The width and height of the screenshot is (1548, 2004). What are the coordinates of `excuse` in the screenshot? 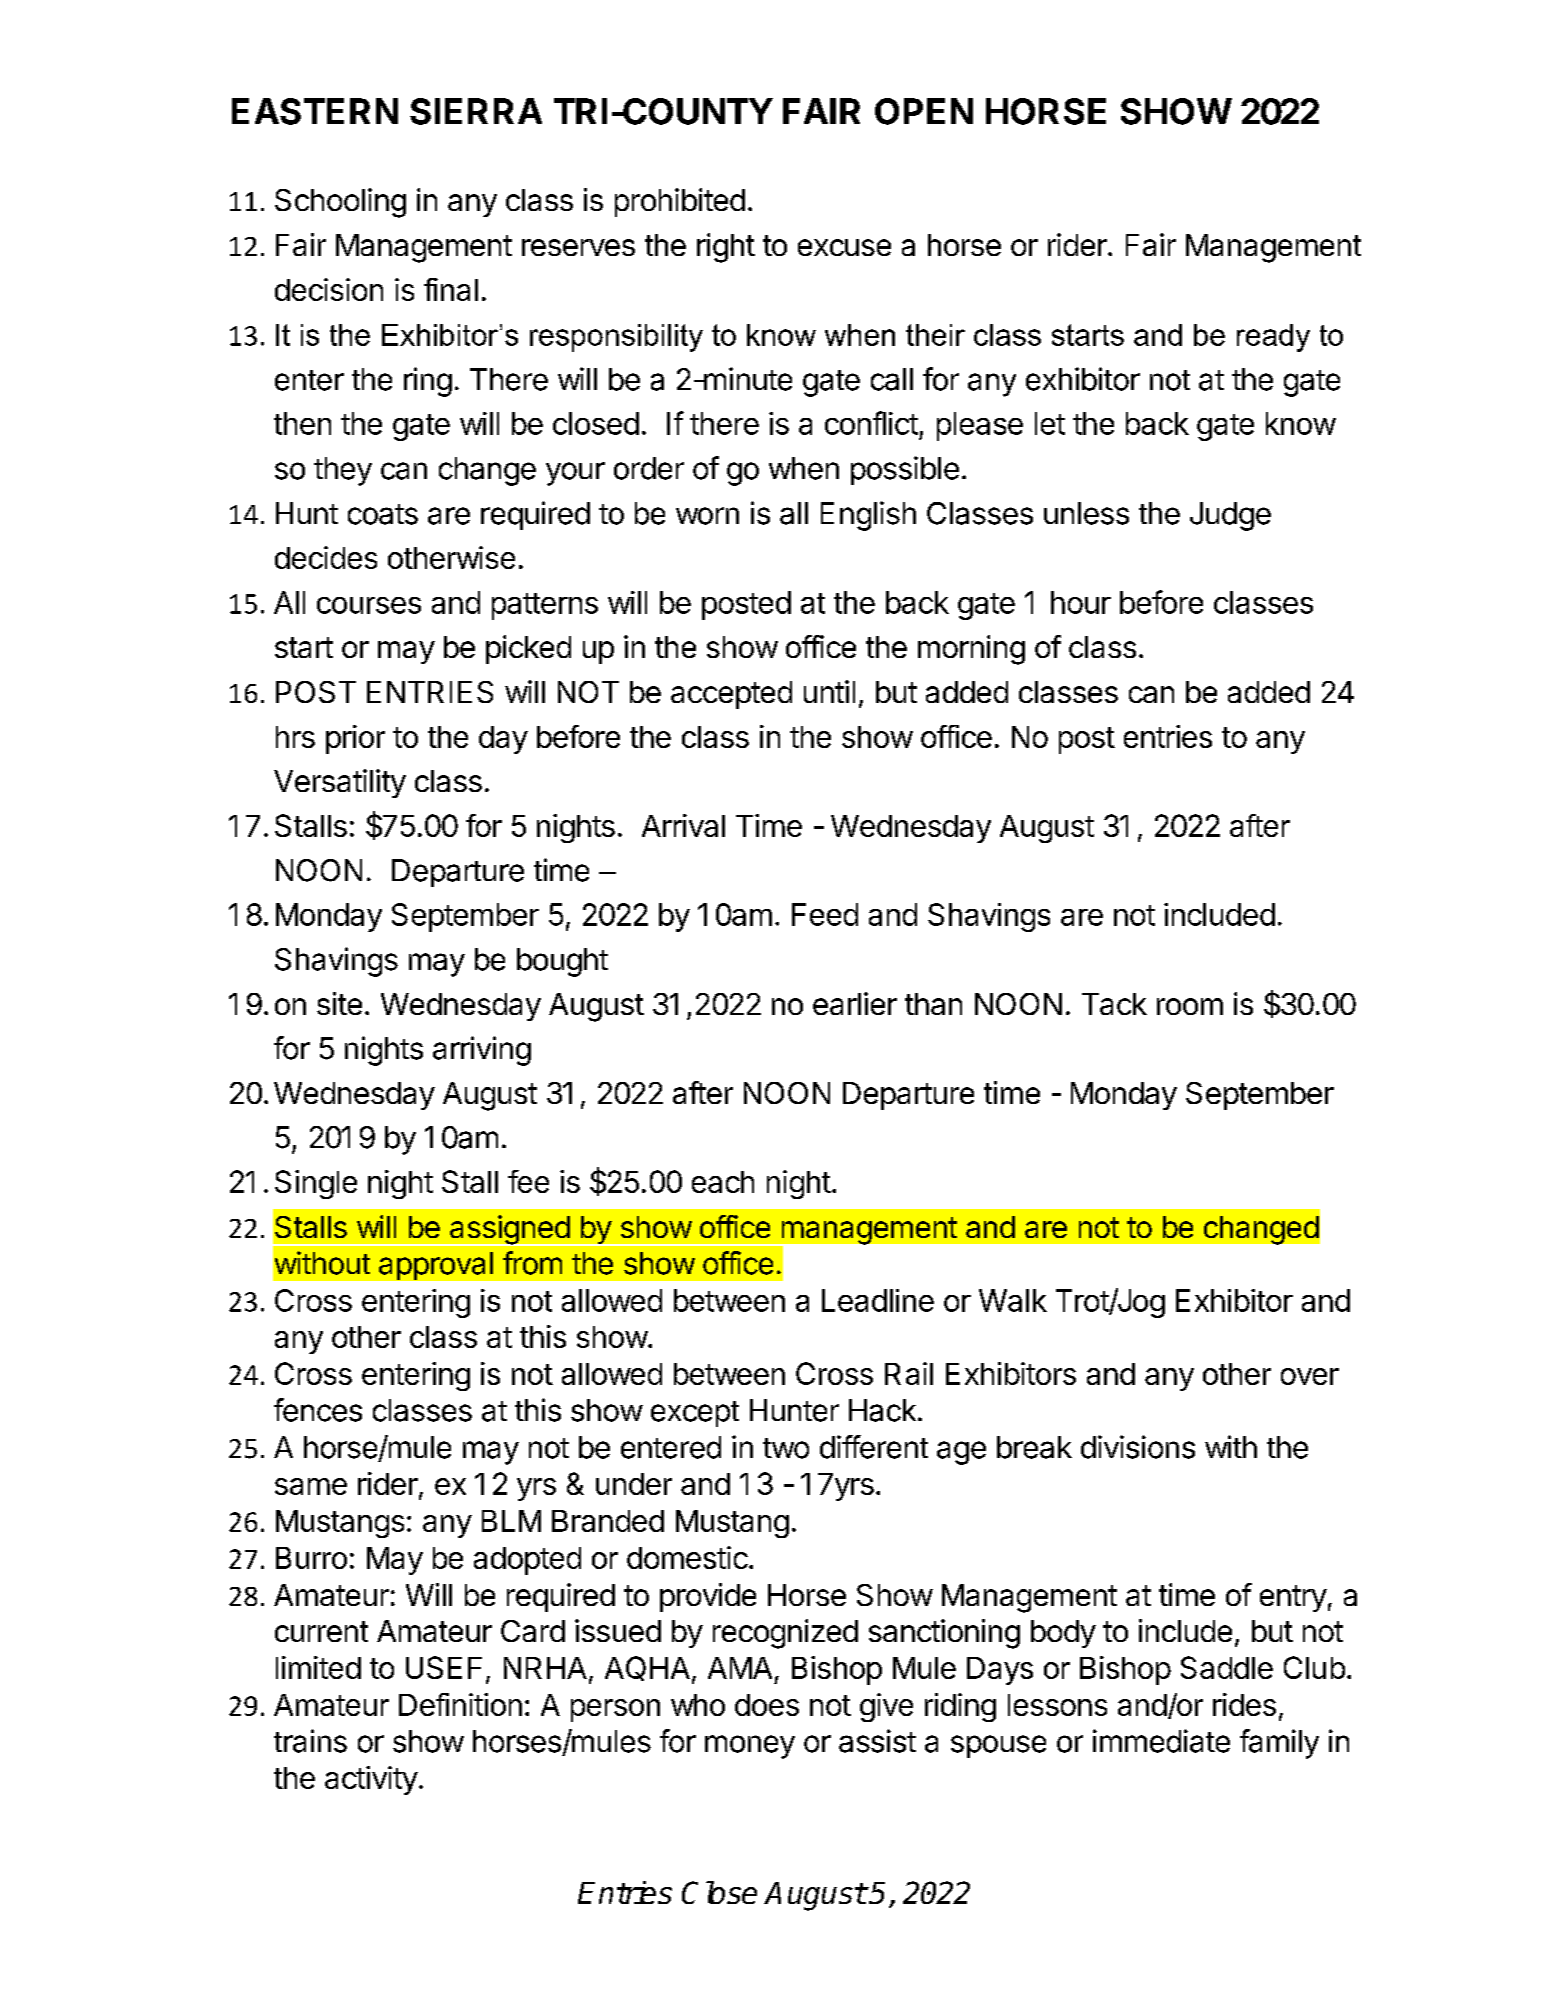 It's located at (844, 247).
